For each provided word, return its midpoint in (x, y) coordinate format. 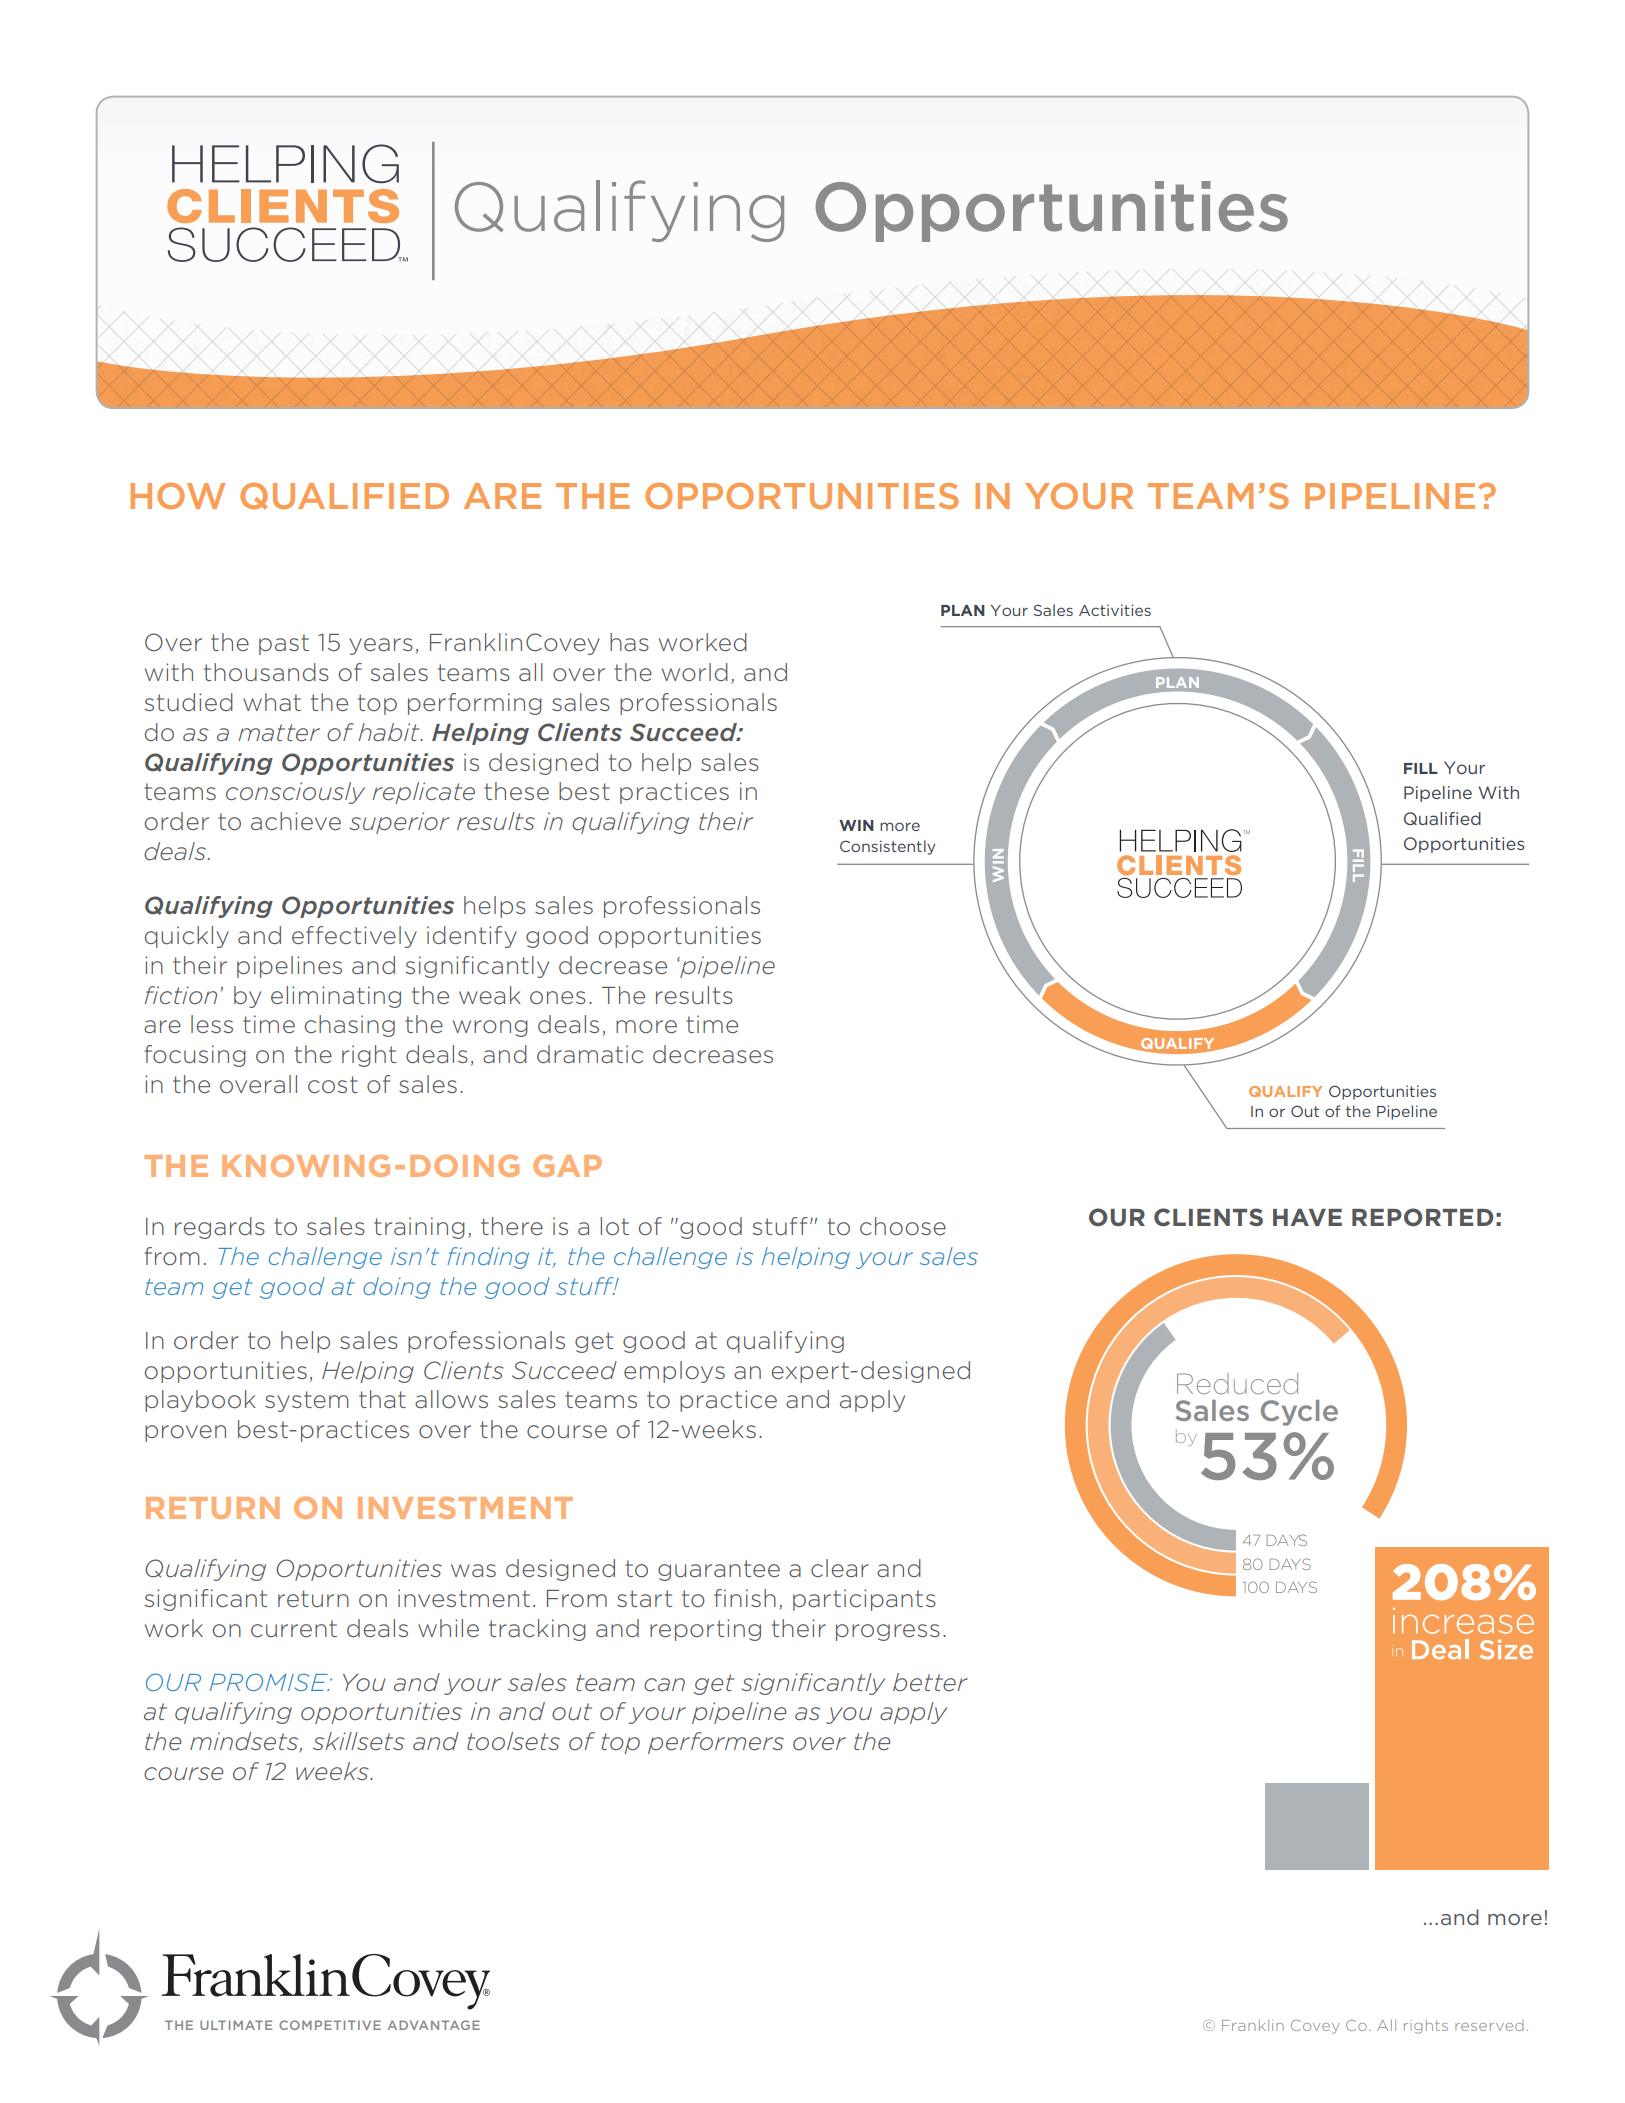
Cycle (1299, 1413)
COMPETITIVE (330, 2025)
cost (333, 1085)
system (307, 1401)
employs (674, 1372)
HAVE (1307, 1217)
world (695, 672)
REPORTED (1423, 1217)
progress (888, 1632)
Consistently (888, 847)
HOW (177, 496)
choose (903, 1226)
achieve (296, 821)
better (930, 1682)
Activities (1115, 610)
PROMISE (269, 1682)
